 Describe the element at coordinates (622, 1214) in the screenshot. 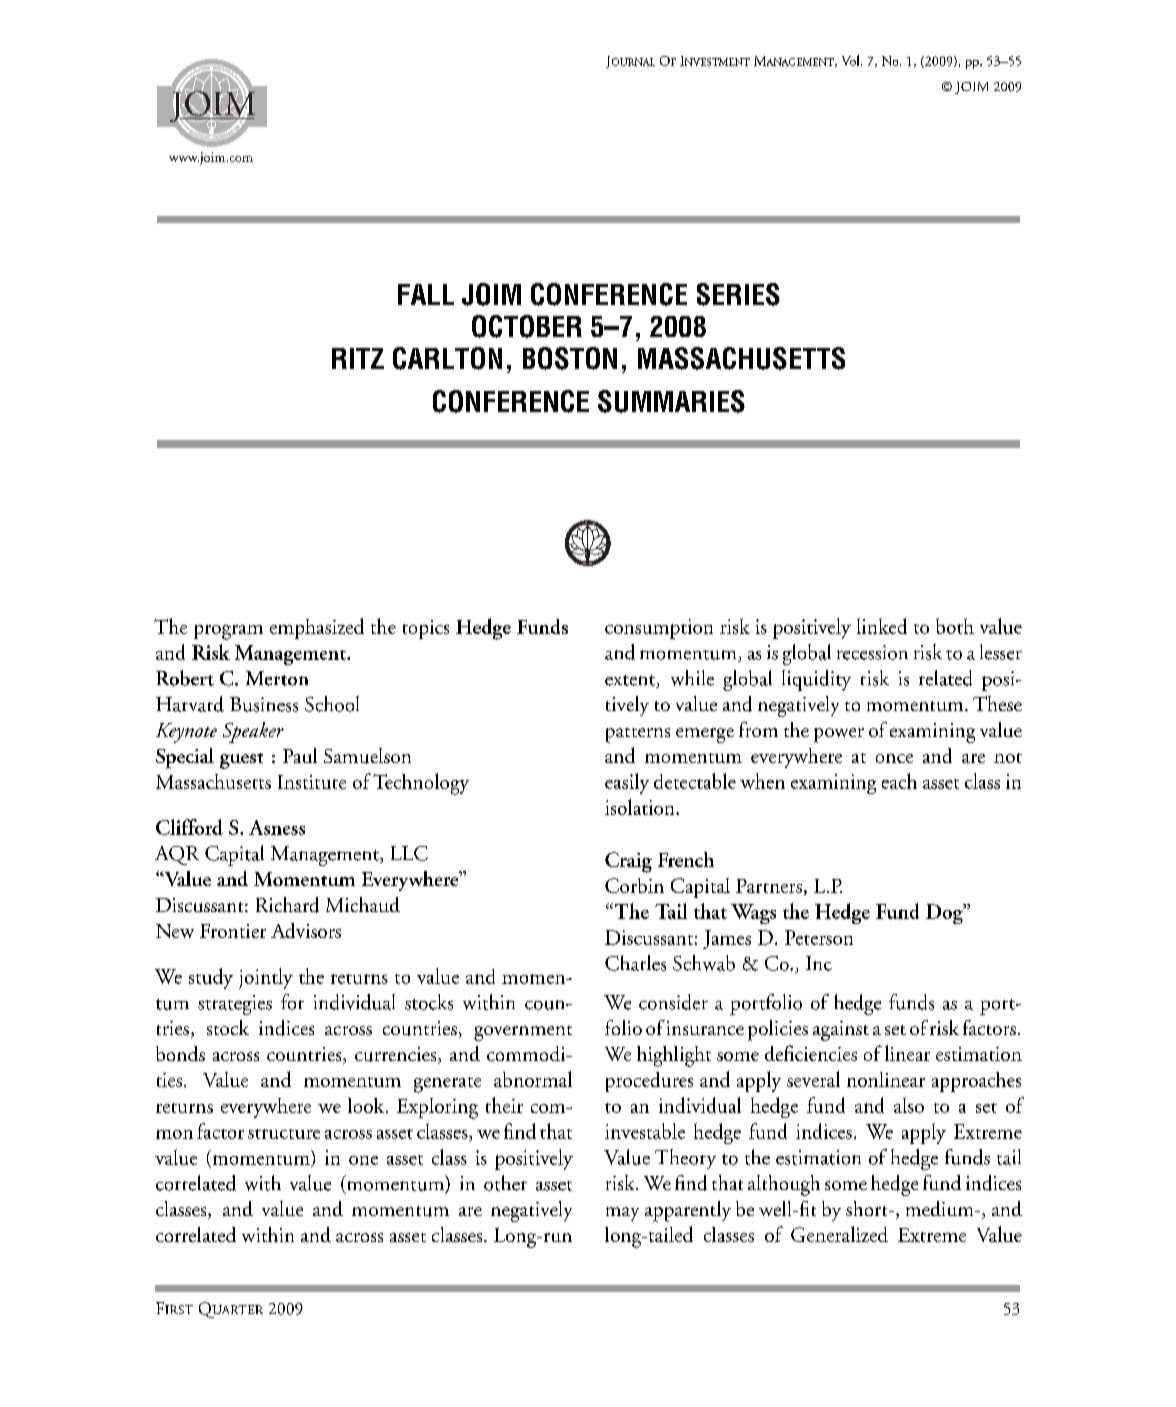

I see `may` at that location.
